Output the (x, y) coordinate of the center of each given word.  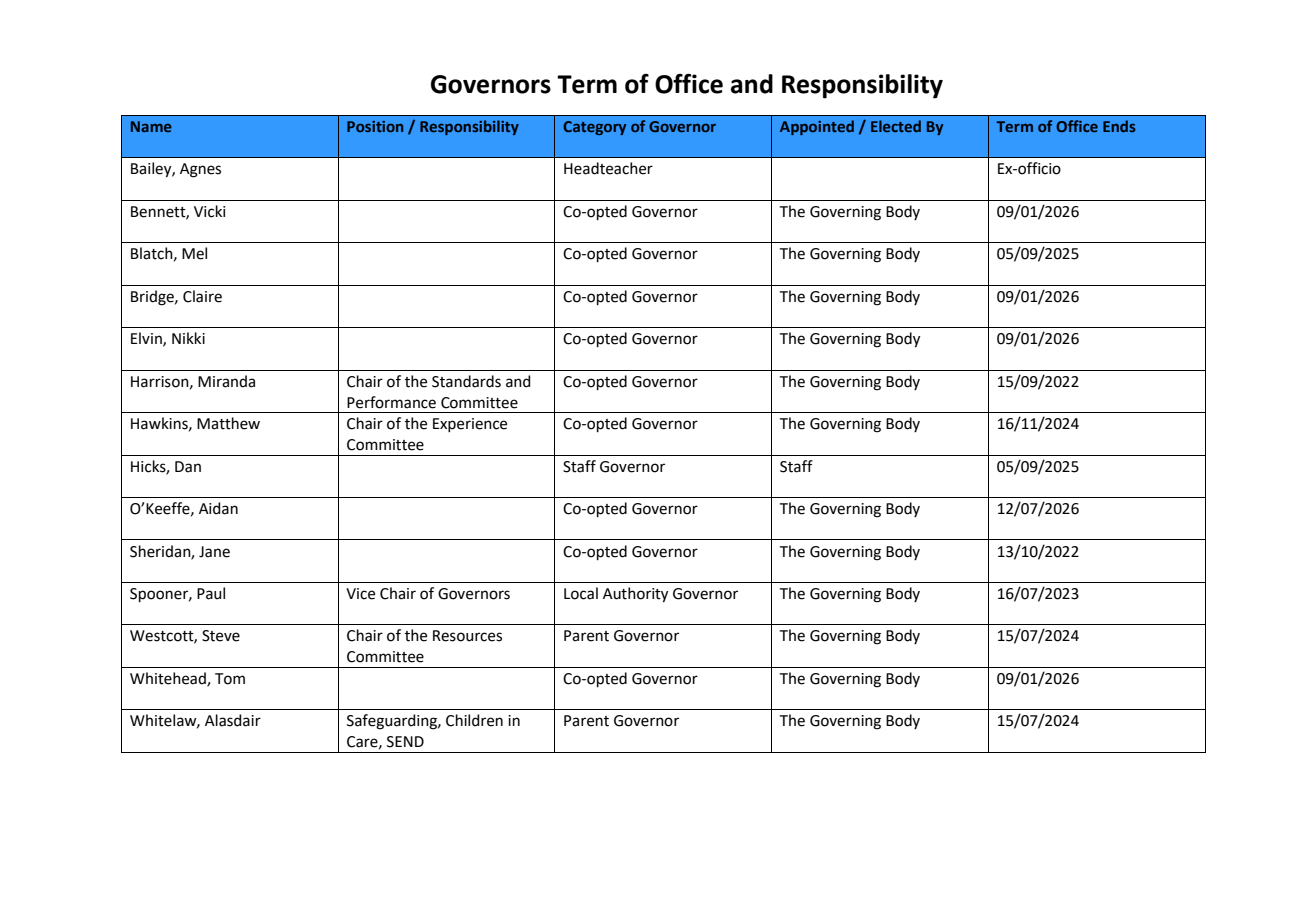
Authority (635, 595)
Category (594, 128)
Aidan (218, 508)
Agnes (200, 170)
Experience (470, 425)
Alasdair (233, 720)
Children (474, 720)
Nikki (188, 338)
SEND (405, 742)
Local (581, 593)
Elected (896, 126)
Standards (466, 381)
